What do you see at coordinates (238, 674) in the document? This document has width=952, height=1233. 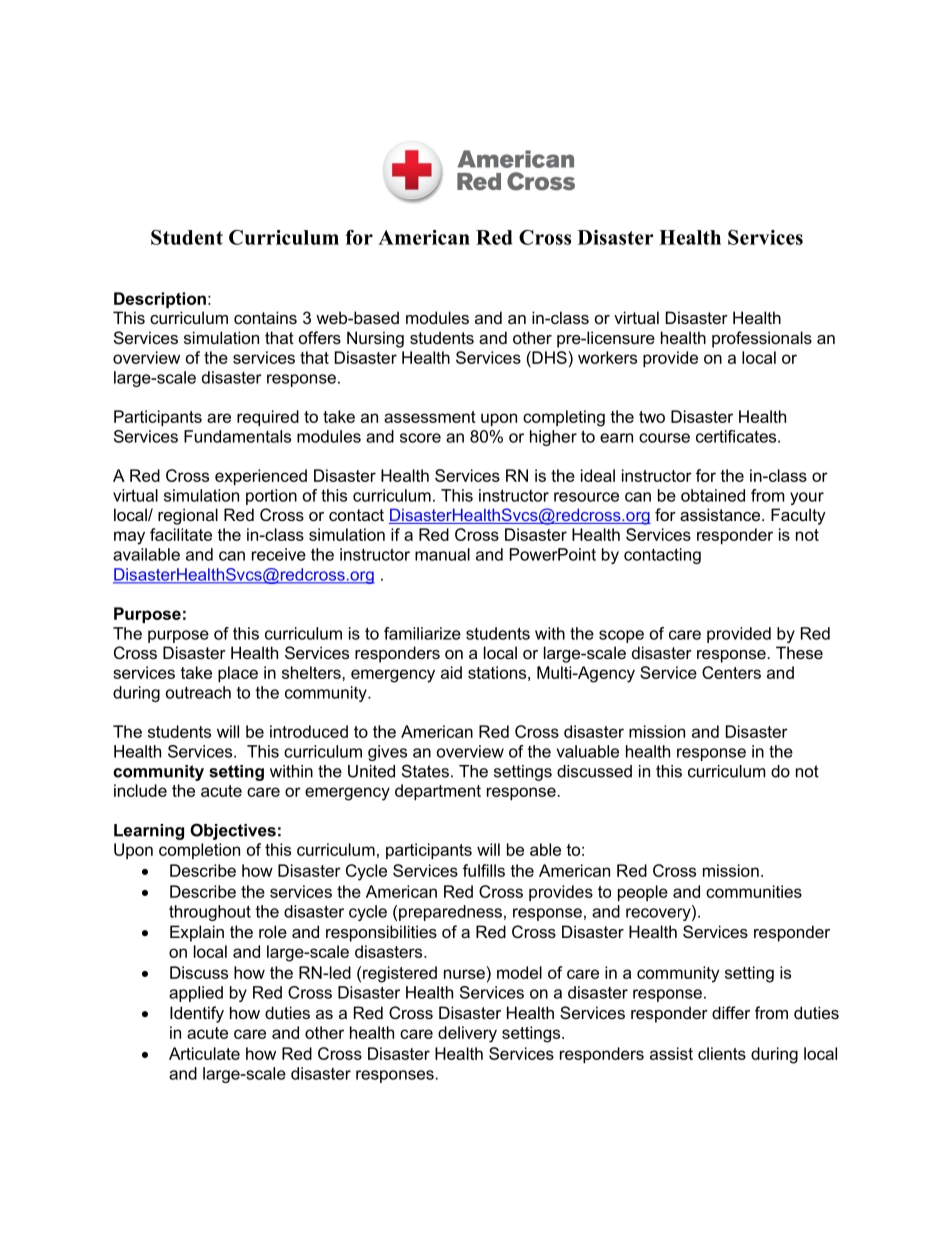 I see `place` at bounding box center [238, 674].
